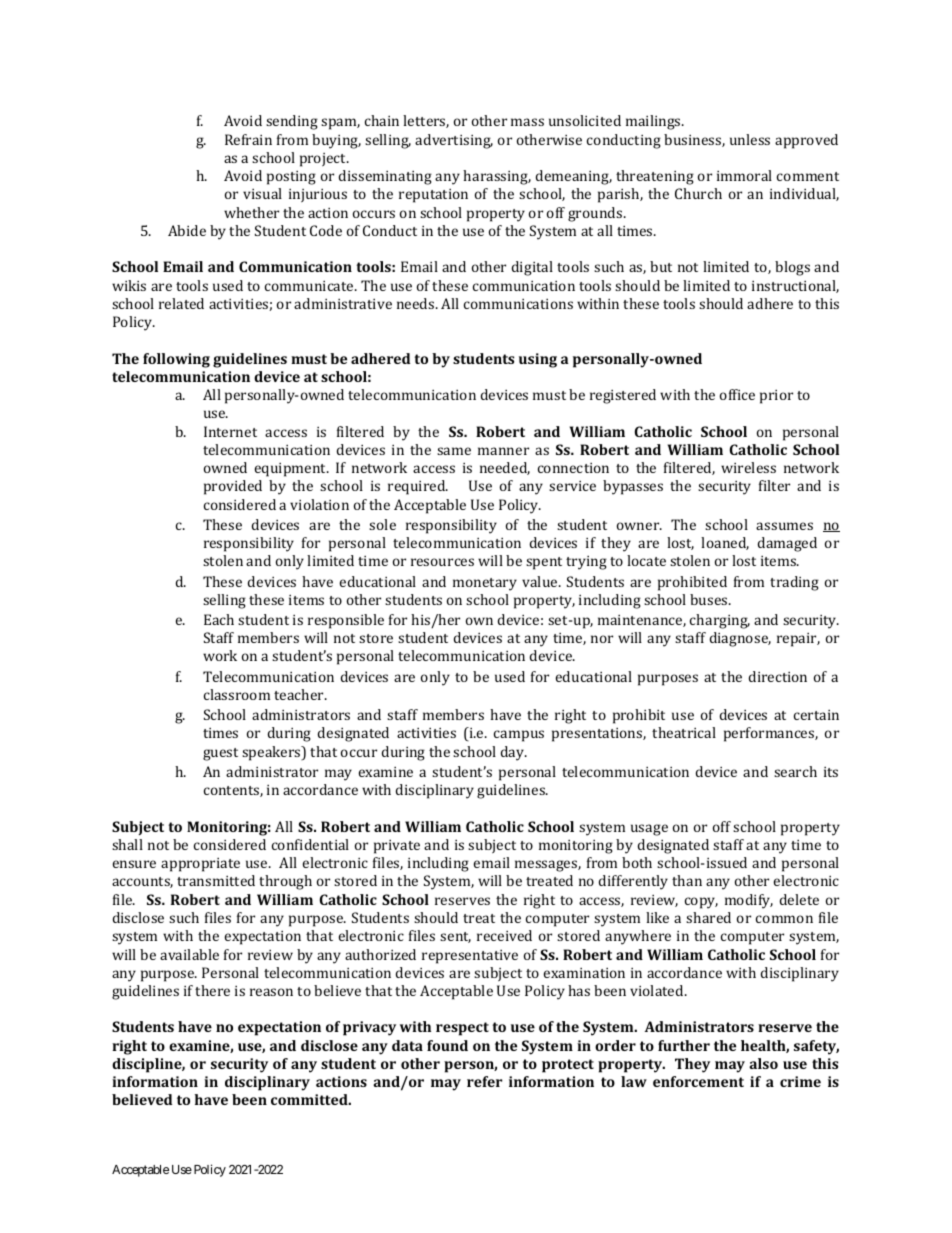 Image resolution: width=952 pixels, height=1233 pixels. I want to click on unless, so click(750, 139).
